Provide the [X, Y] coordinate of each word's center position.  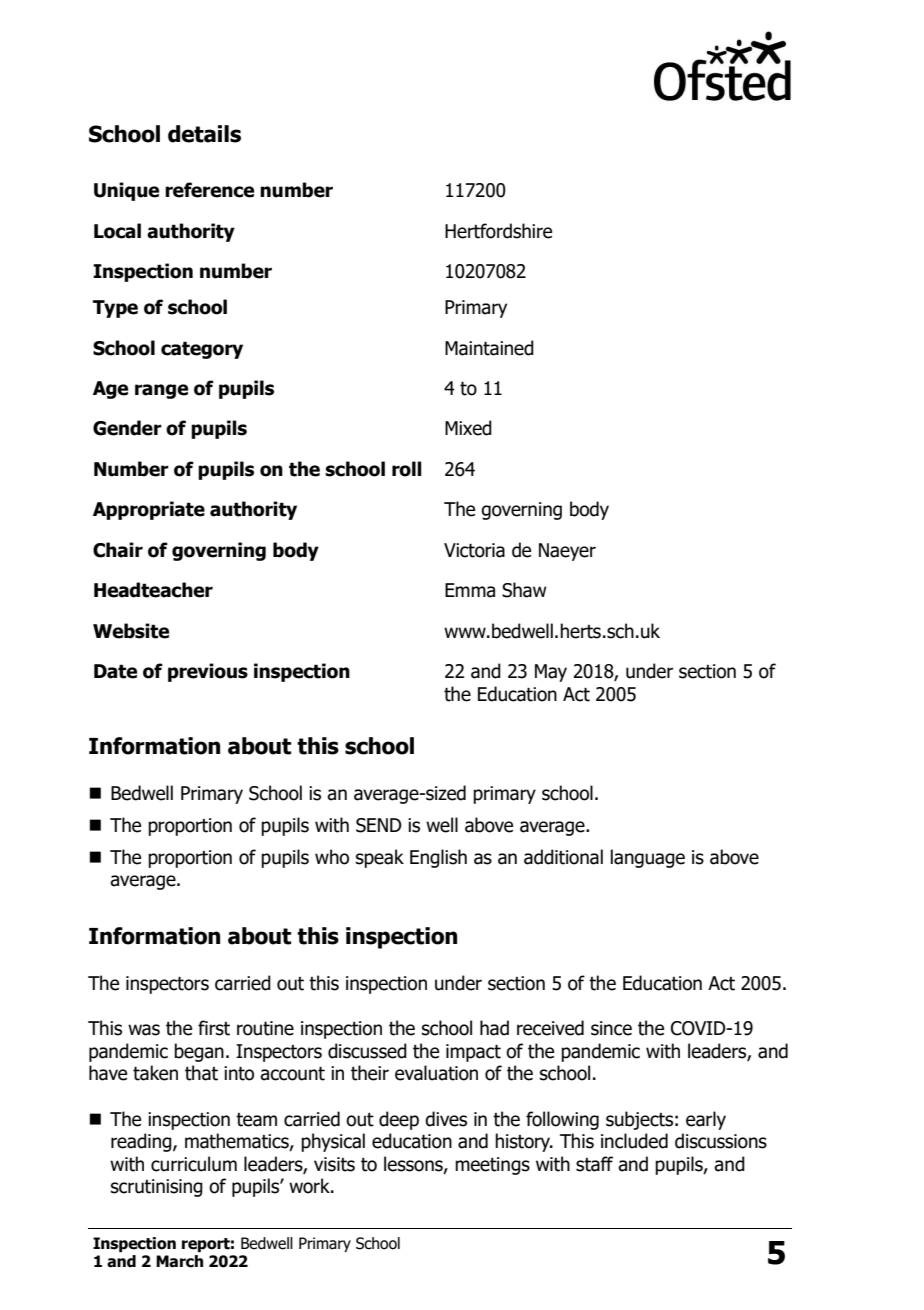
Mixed [468, 428]
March [179, 1261]
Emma [470, 590]
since [611, 1028]
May [551, 673]
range [161, 391]
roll [407, 469]
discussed [367, 1051]
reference [209, 190]
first [214, 1028]
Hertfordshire [498, 231]
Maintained [489, 348]
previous [208, 672]
